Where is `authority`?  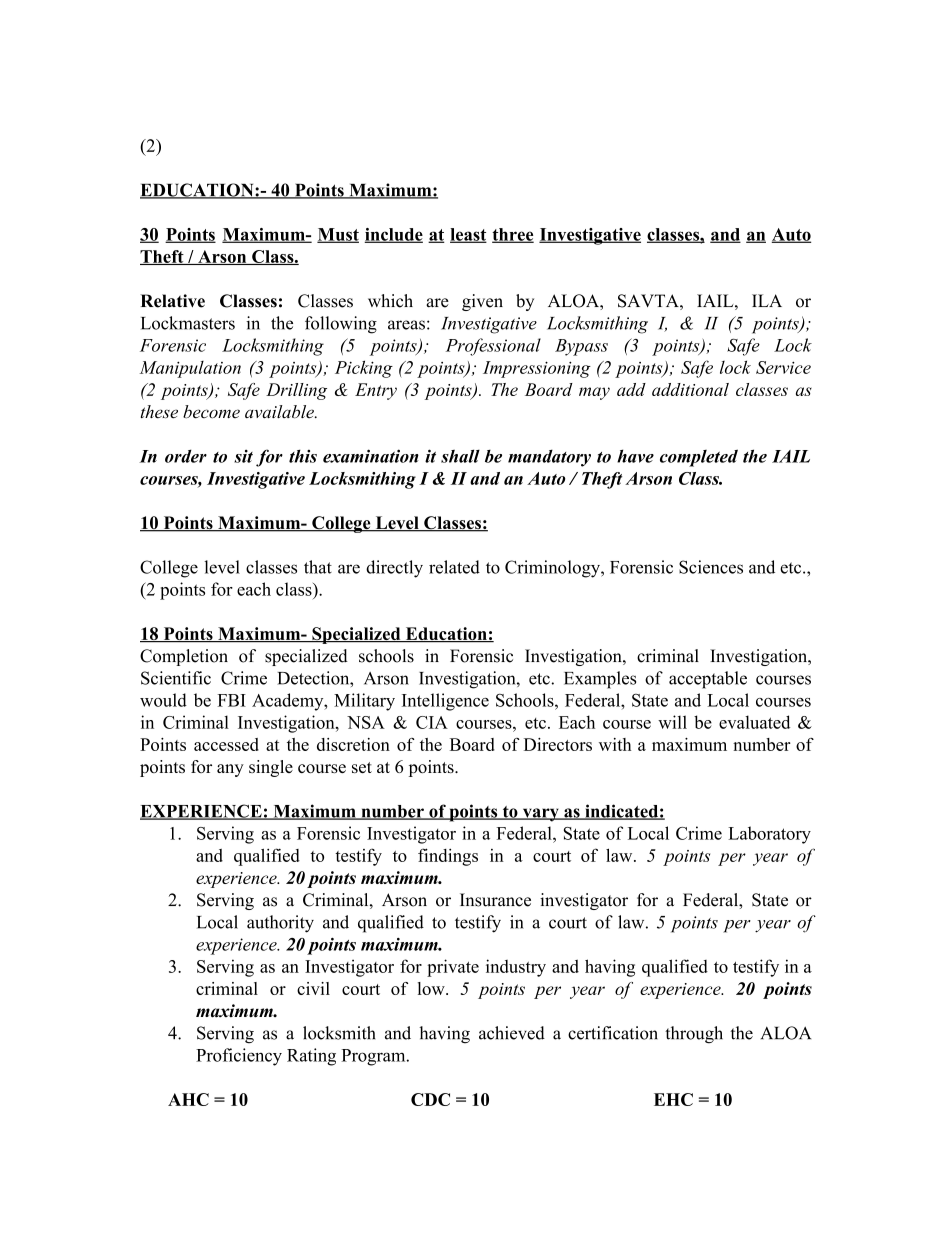
authority is located at coordinates (280, 924).
